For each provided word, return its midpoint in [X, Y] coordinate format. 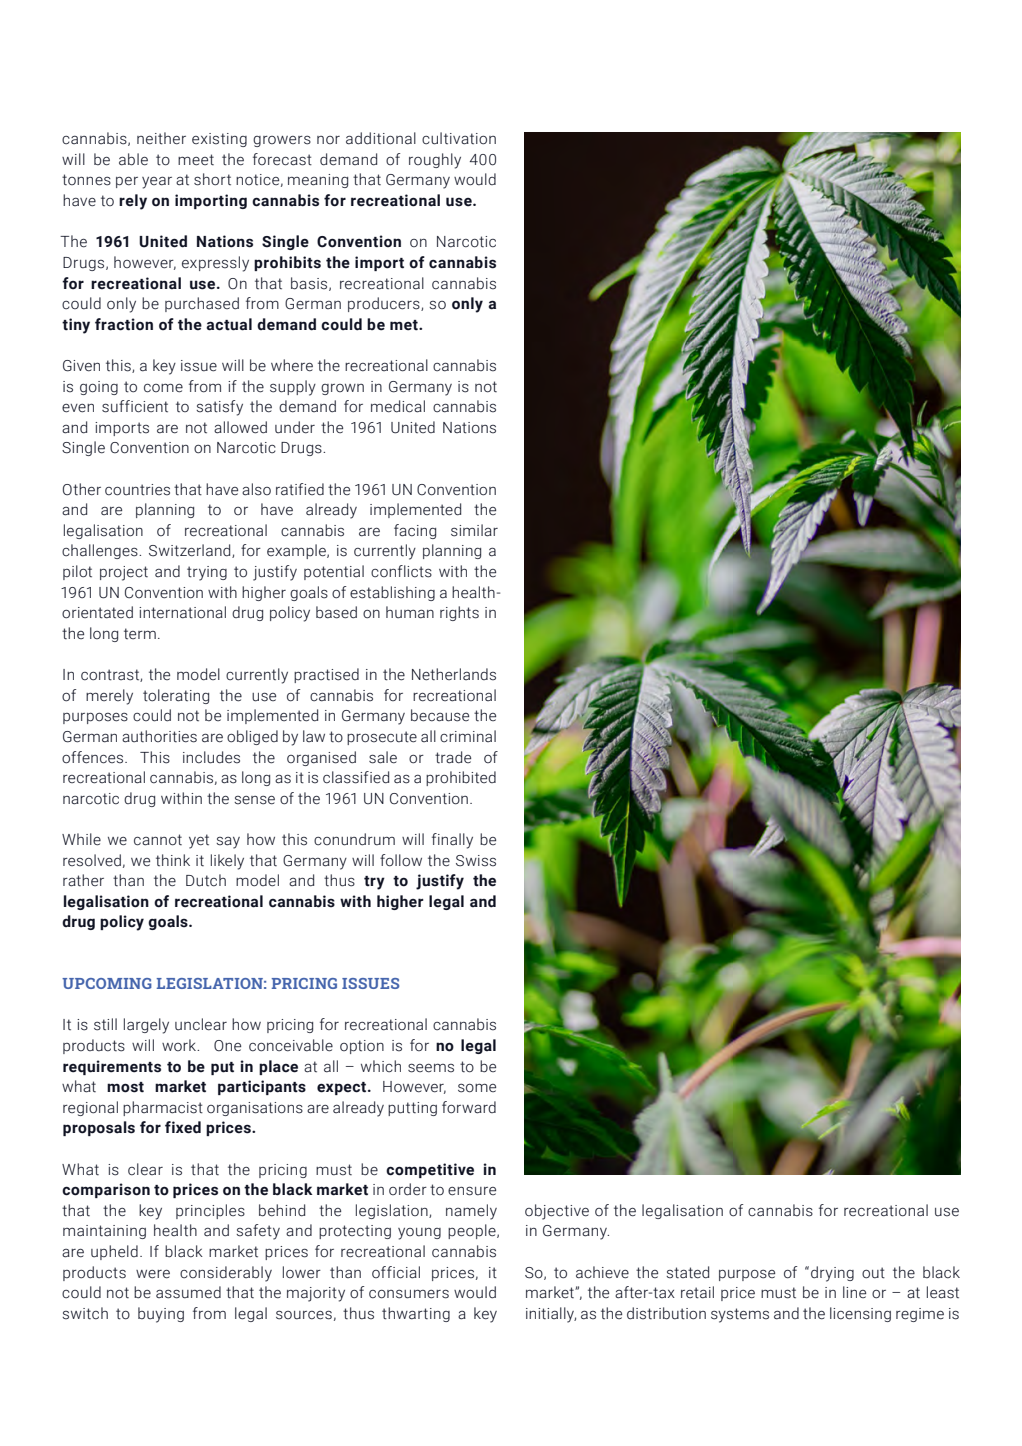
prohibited [461, 778]
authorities [159, 736]
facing [415, 531]
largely [146, 1026]
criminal [468, 736]
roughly [435, 161]
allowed [240, 427]
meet [196, 160]
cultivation [459, 138]
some [477, 1088]
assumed [188, 1292]
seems [431, 1068]
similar [474, 530]
